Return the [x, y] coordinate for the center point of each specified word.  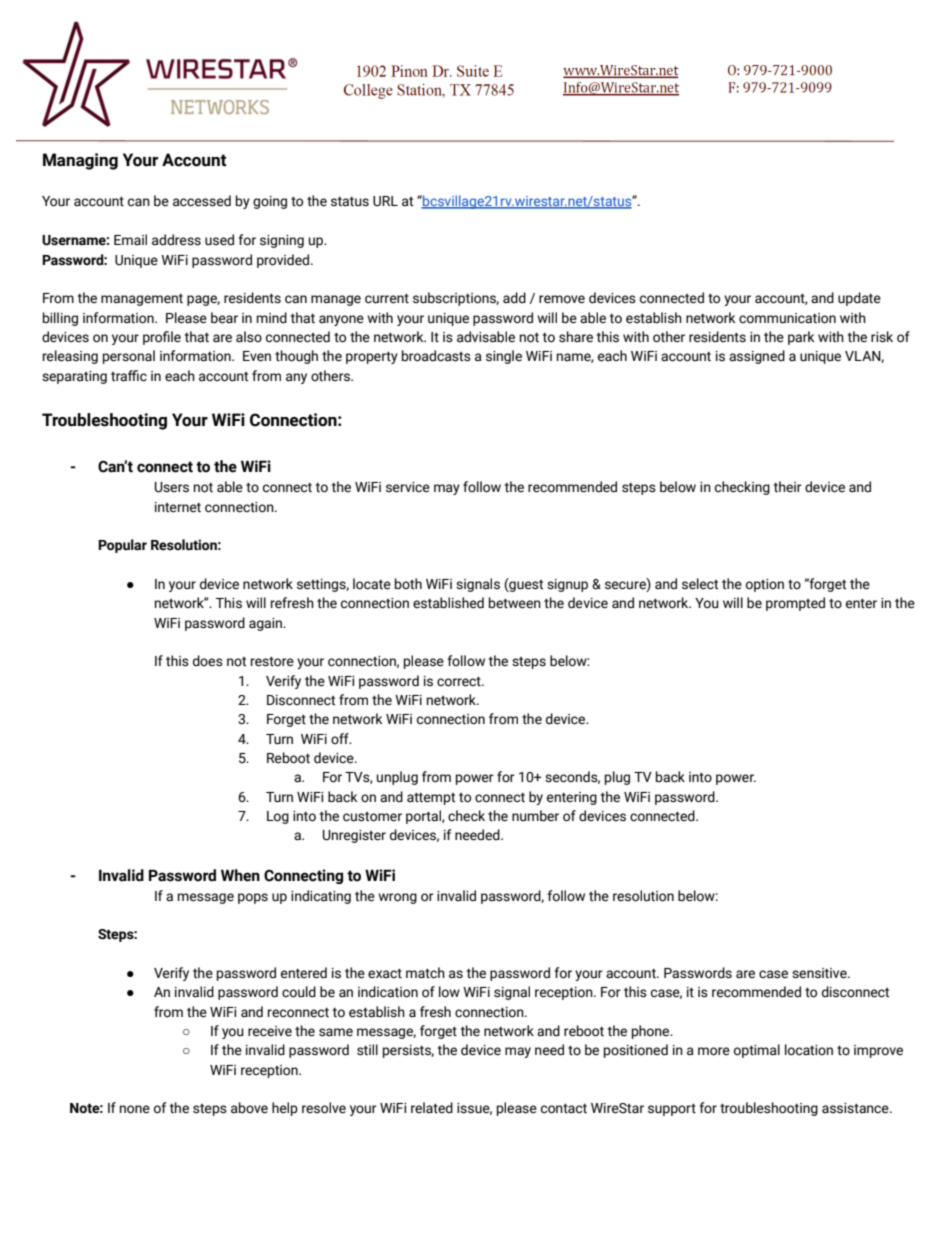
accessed [202, 201]
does [208, 661]
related [432, 1108]
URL [385, 201]
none [135, 1109]
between [515, 603]
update [859, 299]
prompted [795, 604]
